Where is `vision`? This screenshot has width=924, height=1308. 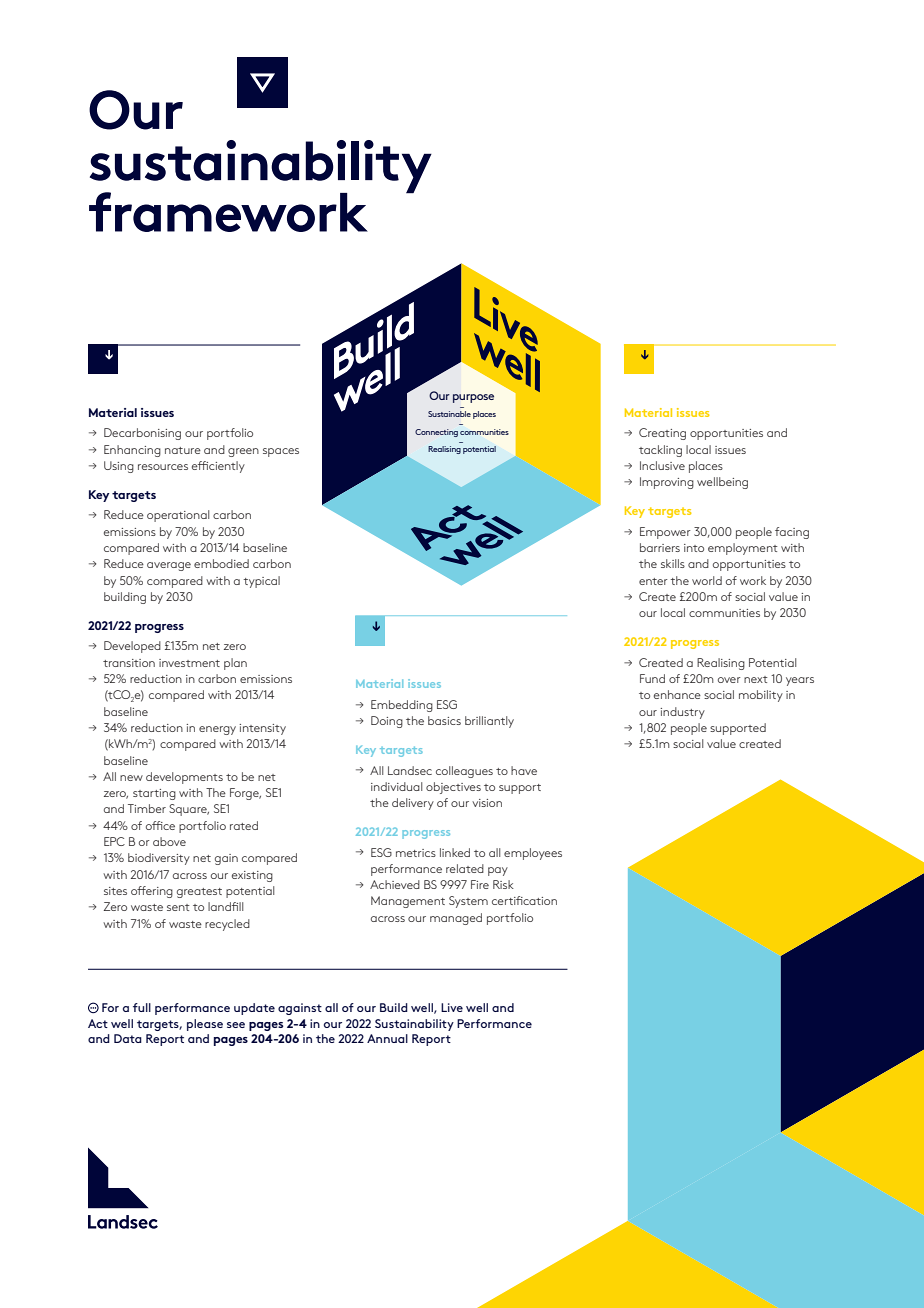
vision is located at coordinates (487, 803).
